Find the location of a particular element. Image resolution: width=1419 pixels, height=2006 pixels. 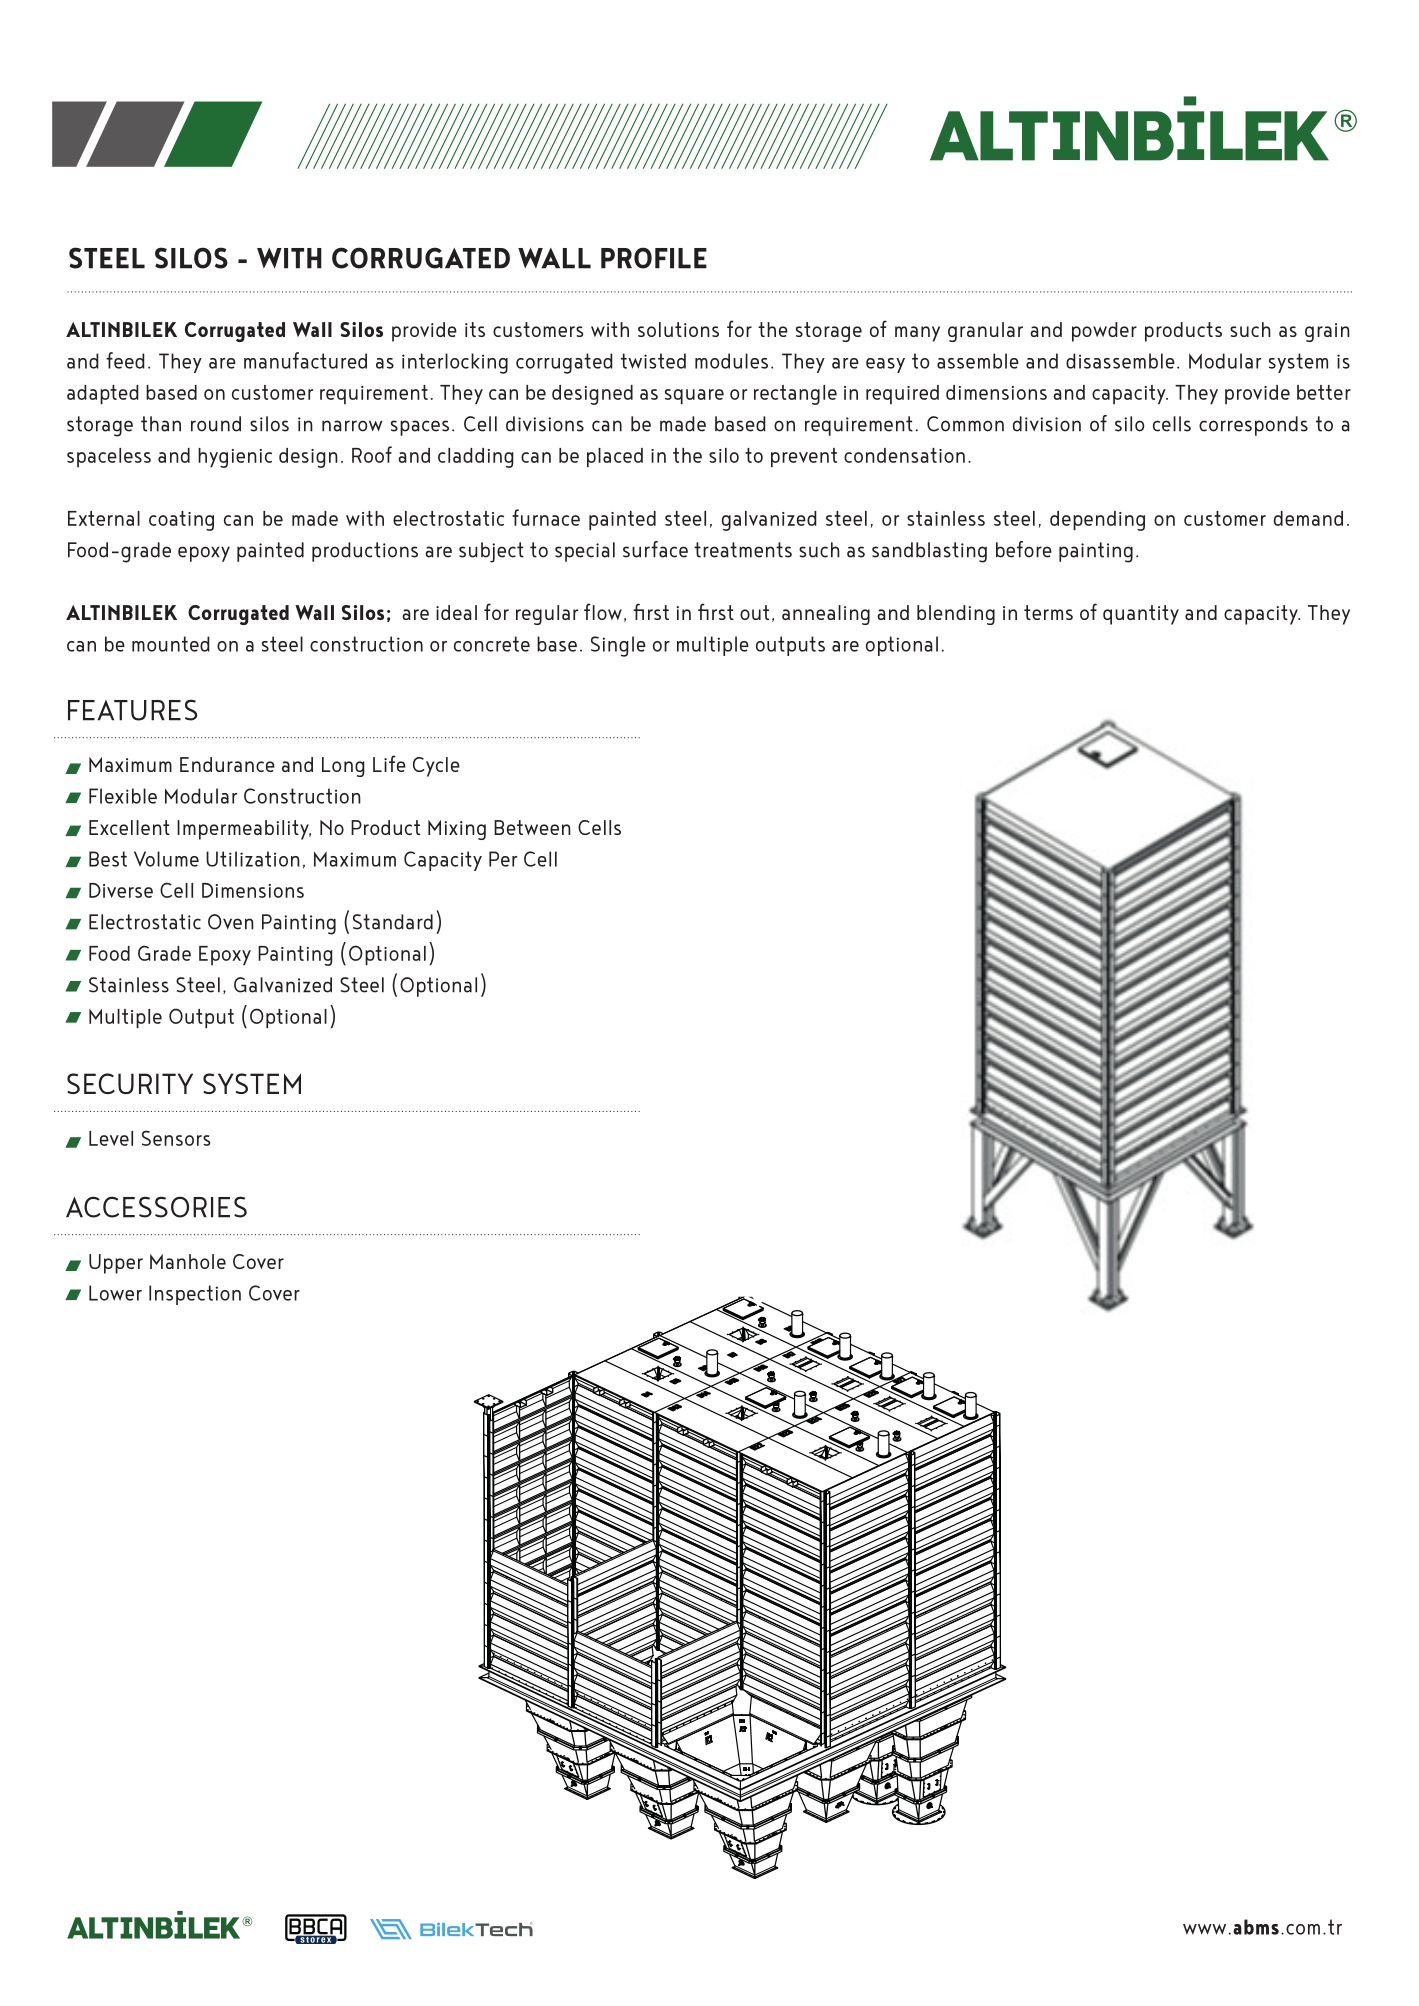

quantity is located at coordinates (1141, 615).
